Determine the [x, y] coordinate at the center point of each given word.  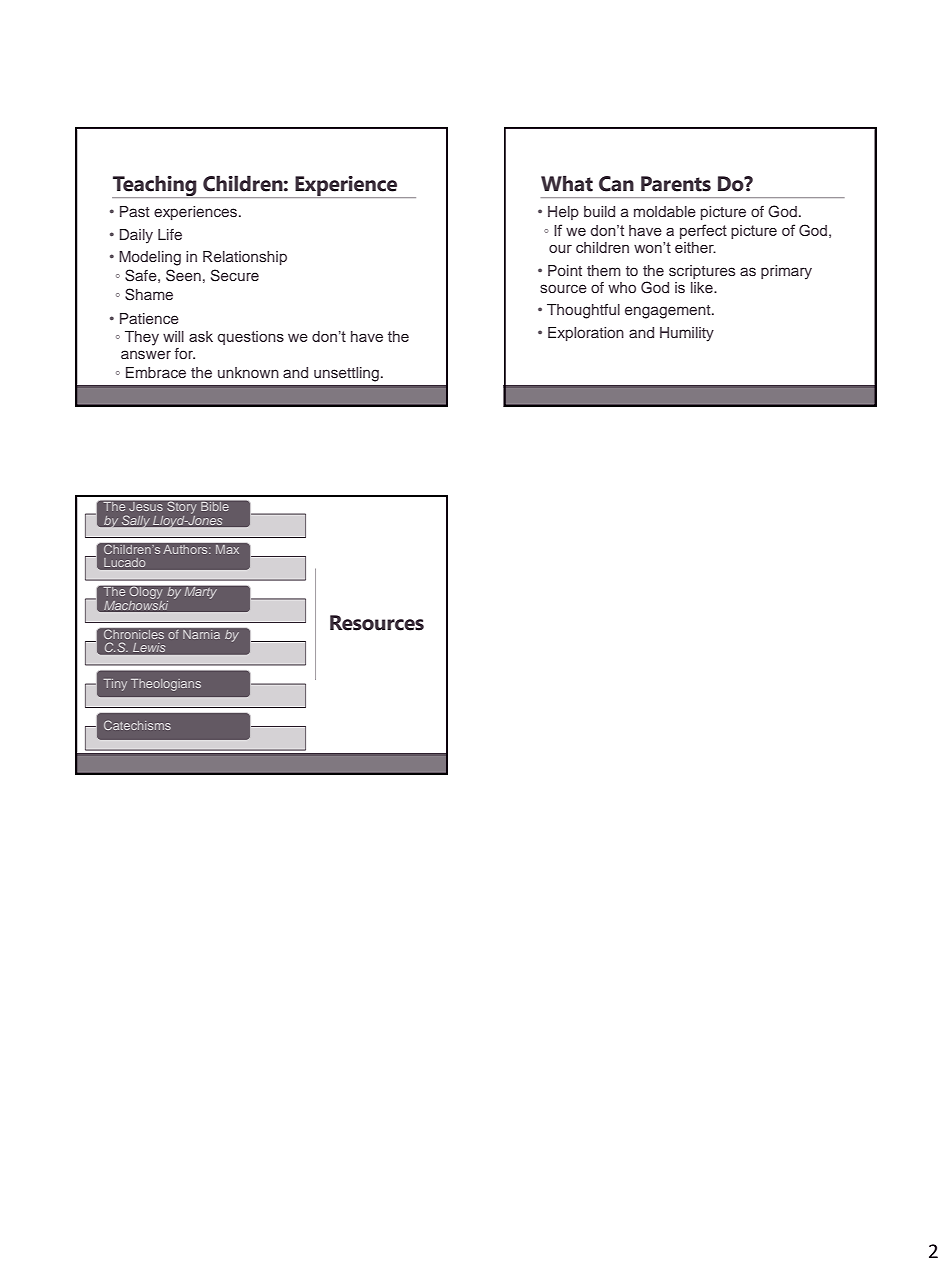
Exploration [586, 334]
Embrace [156, 372]
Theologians [166, 685]
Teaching [155, 186]
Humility [687, 334]
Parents [676, 184]
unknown [248, 372]
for [185, 353]
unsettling [346, 374]
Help [563, 213]
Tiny [115, 685]
